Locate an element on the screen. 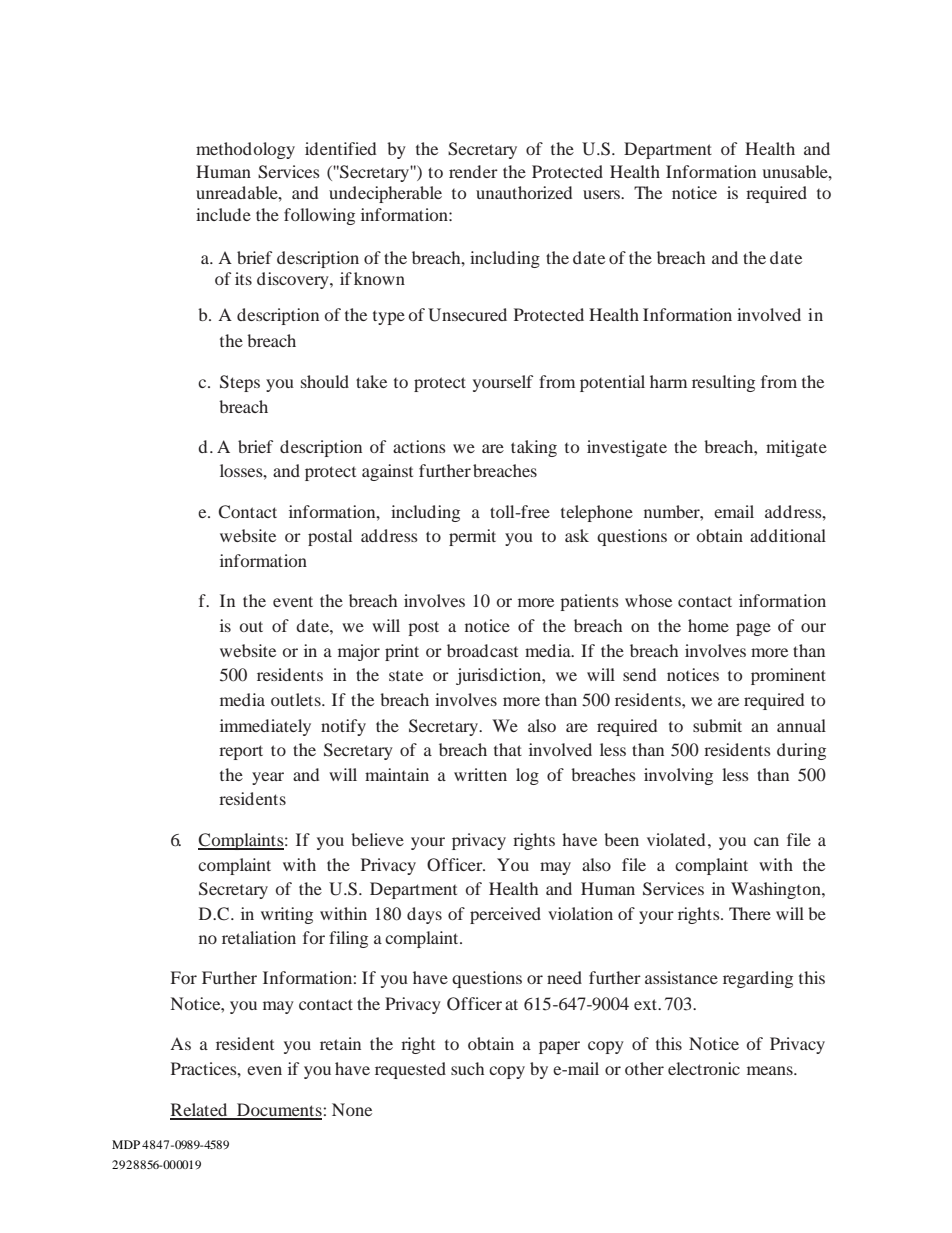 Image resolution: width=952 pixels, height=1233 pixels. unauthorized is located at coordinates (524, 192).
